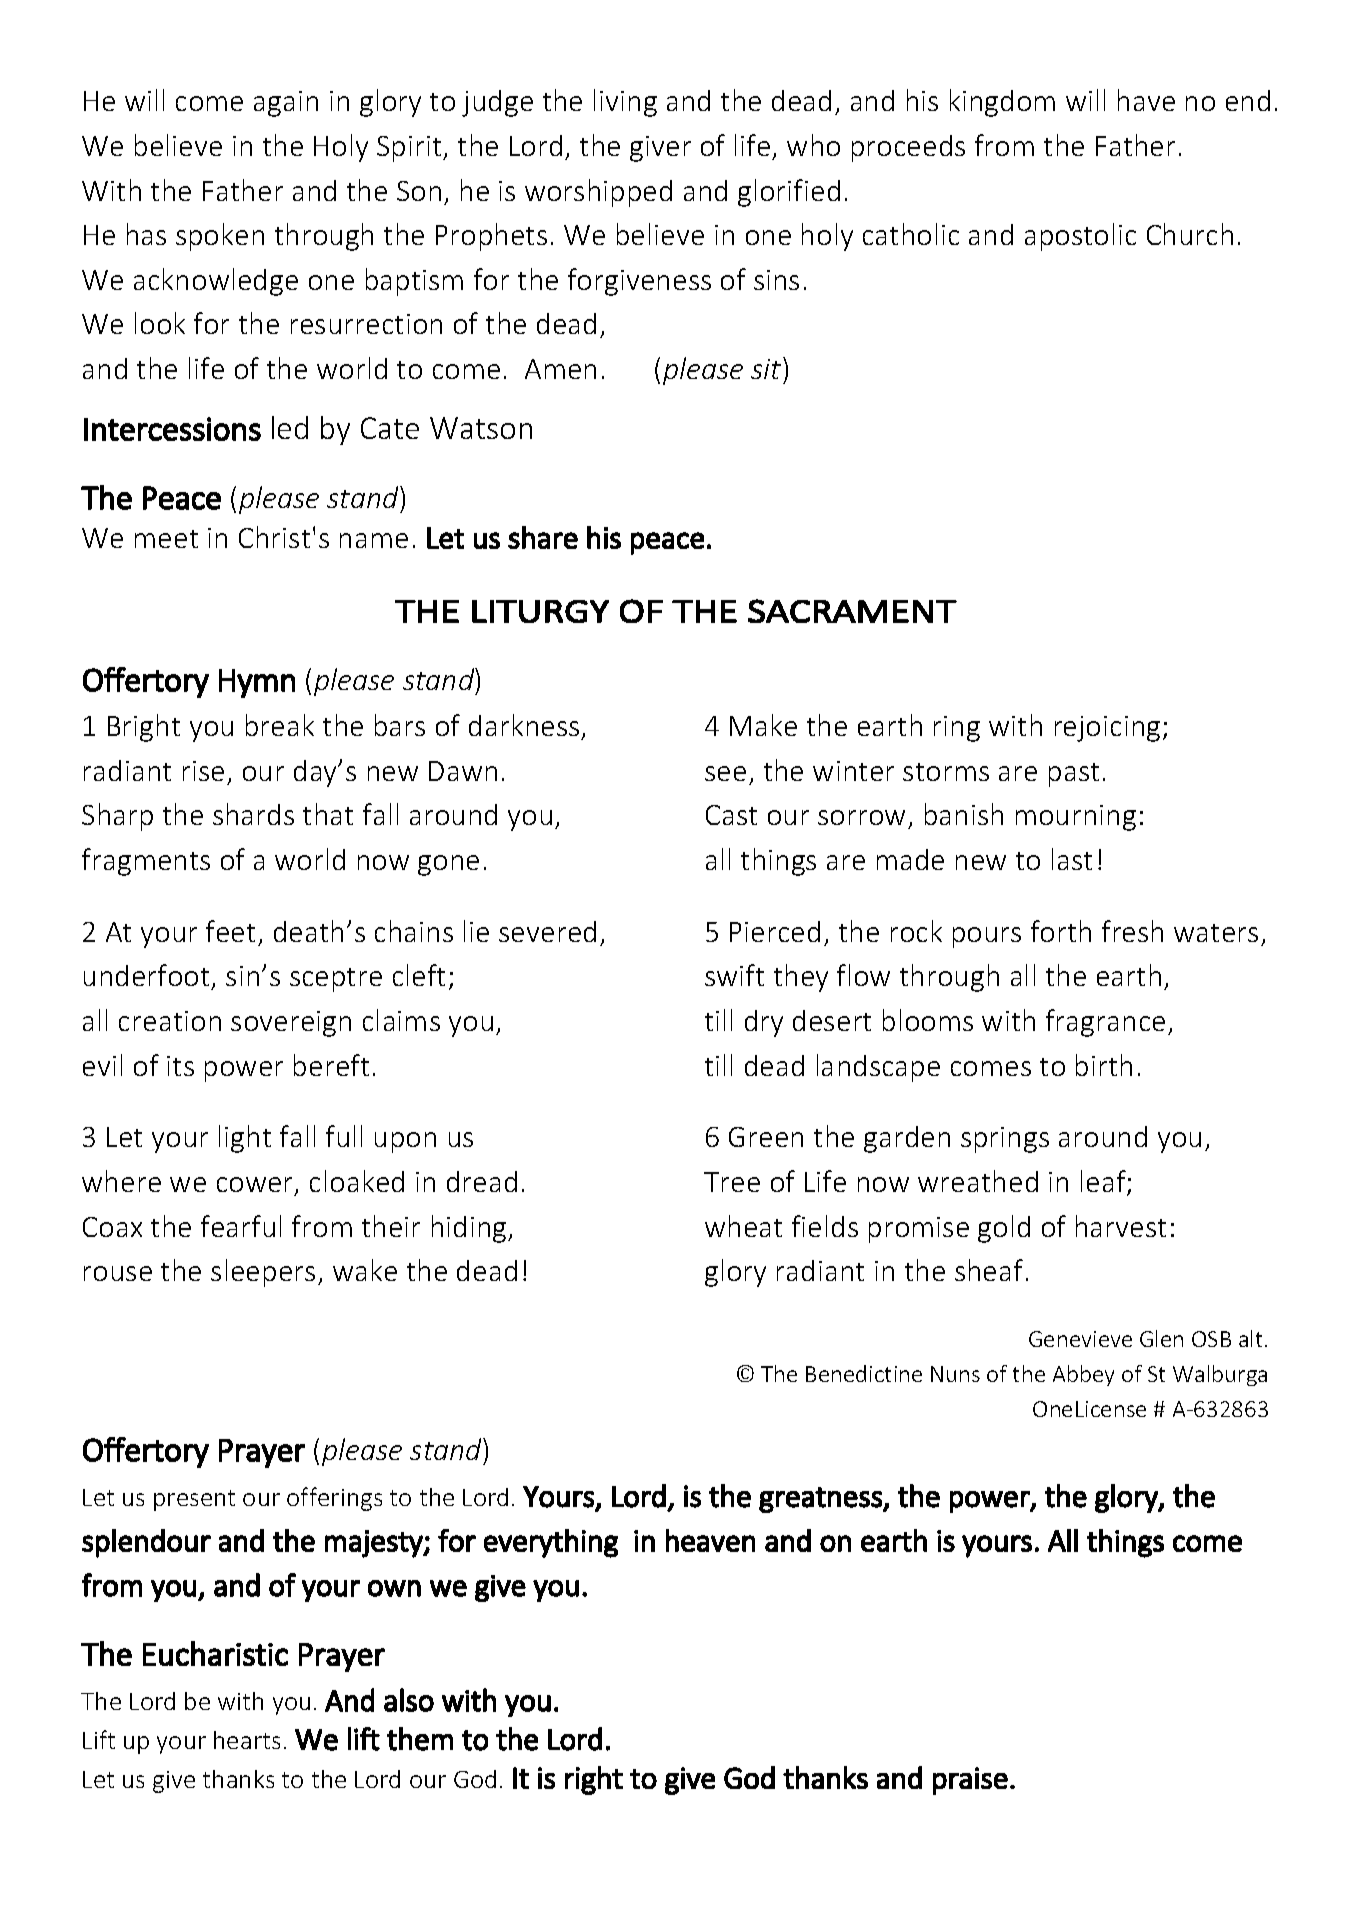 The width and height of the screenshot is (1351, 1911). I want to click on gold, so click(1004, 1229).
